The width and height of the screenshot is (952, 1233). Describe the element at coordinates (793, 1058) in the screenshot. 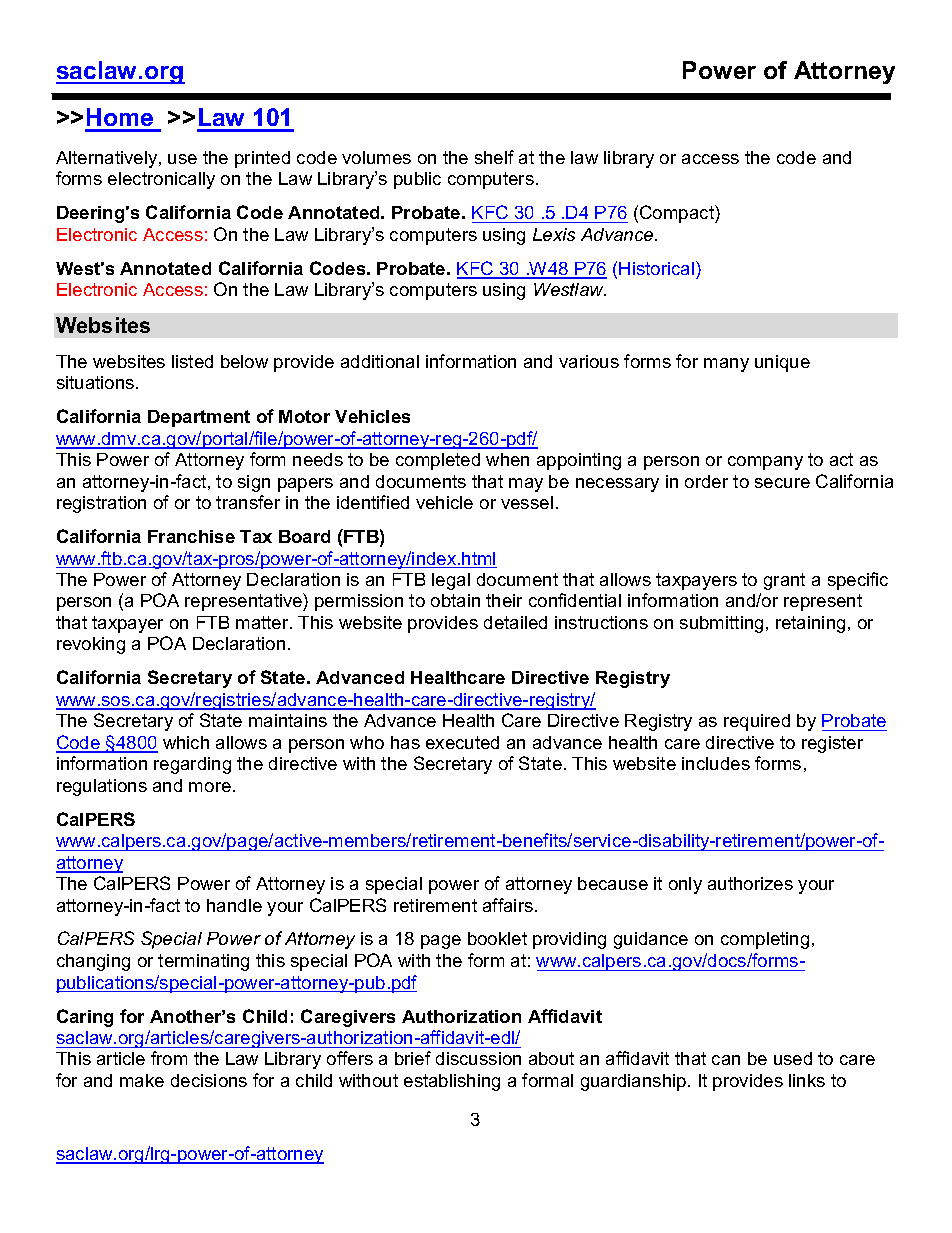

I see `used` at that location.
